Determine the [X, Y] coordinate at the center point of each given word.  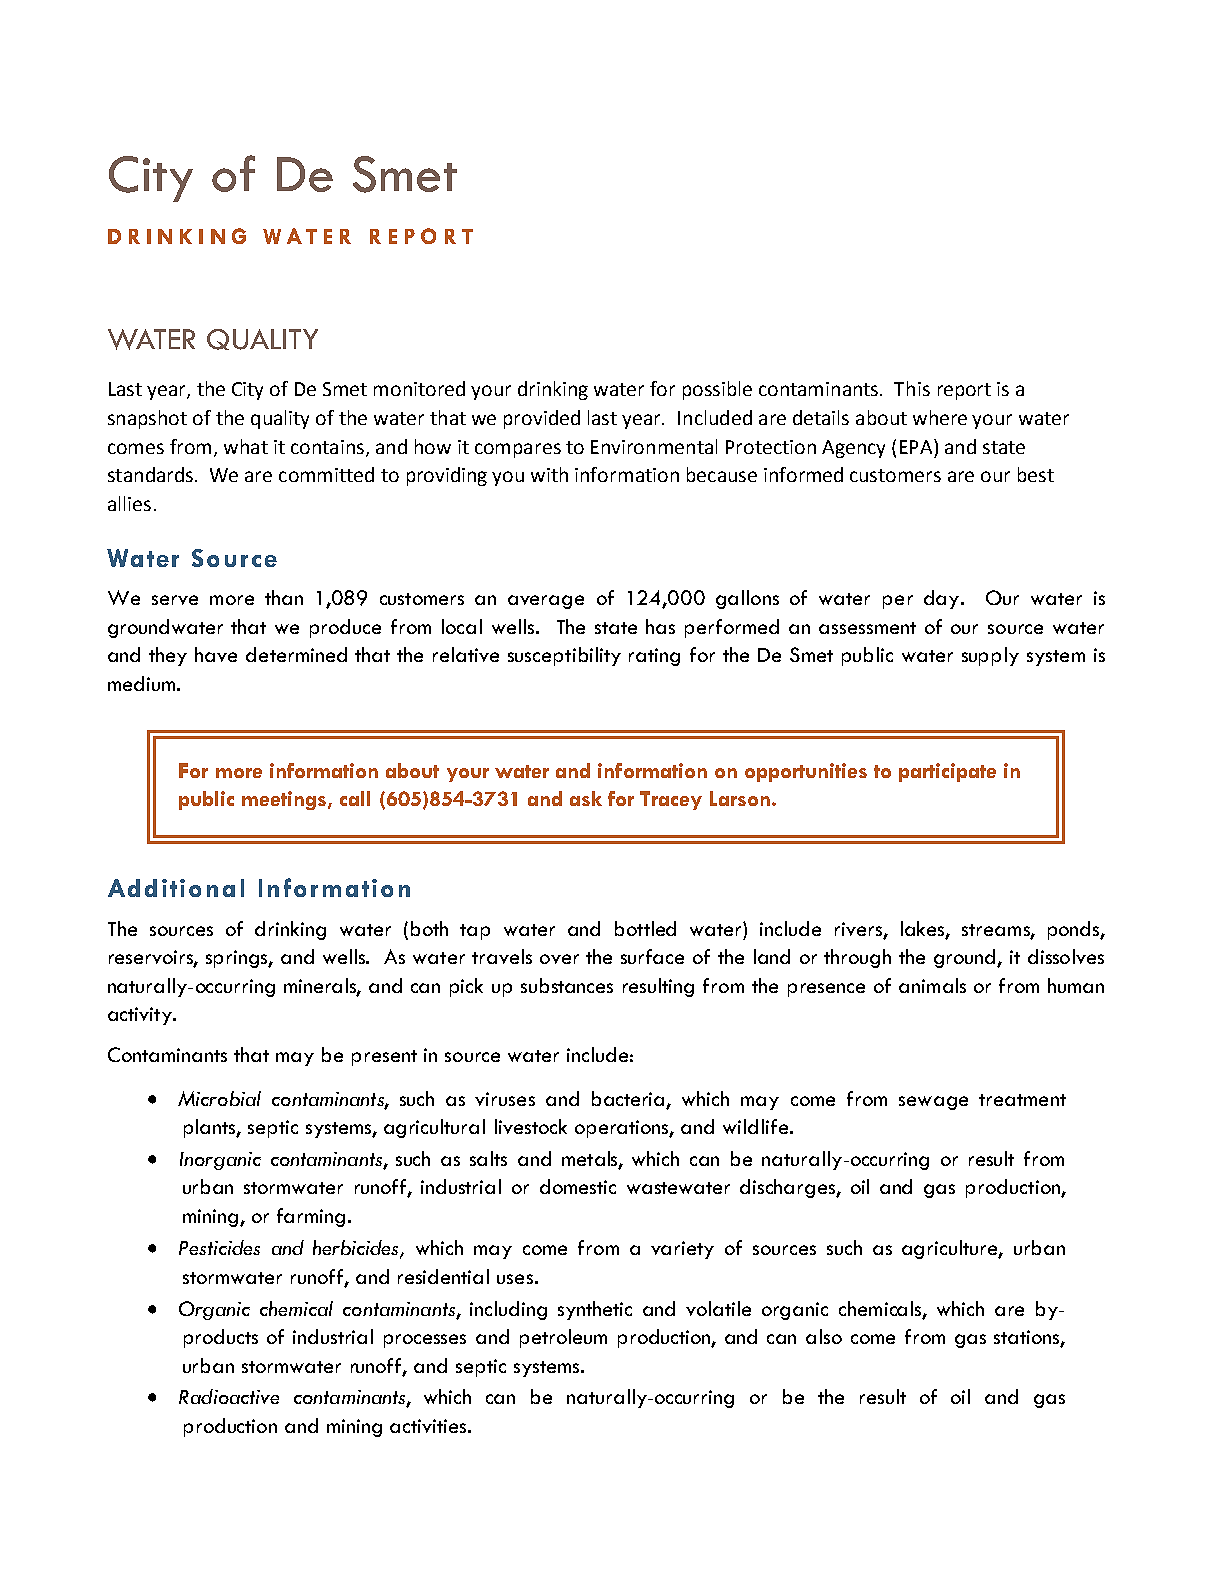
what [246, 446]
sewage [933, 1103]
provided [542, 419]
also [824, 1336]
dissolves [1066, 956]
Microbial [219, 1098]
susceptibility [564, 656]
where [940, 417]
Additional [176, 888]
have [216, 654]
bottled [645, 928]
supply [990, 656]
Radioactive [229, 1396]
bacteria [628, 1098]
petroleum [563, 1338]
